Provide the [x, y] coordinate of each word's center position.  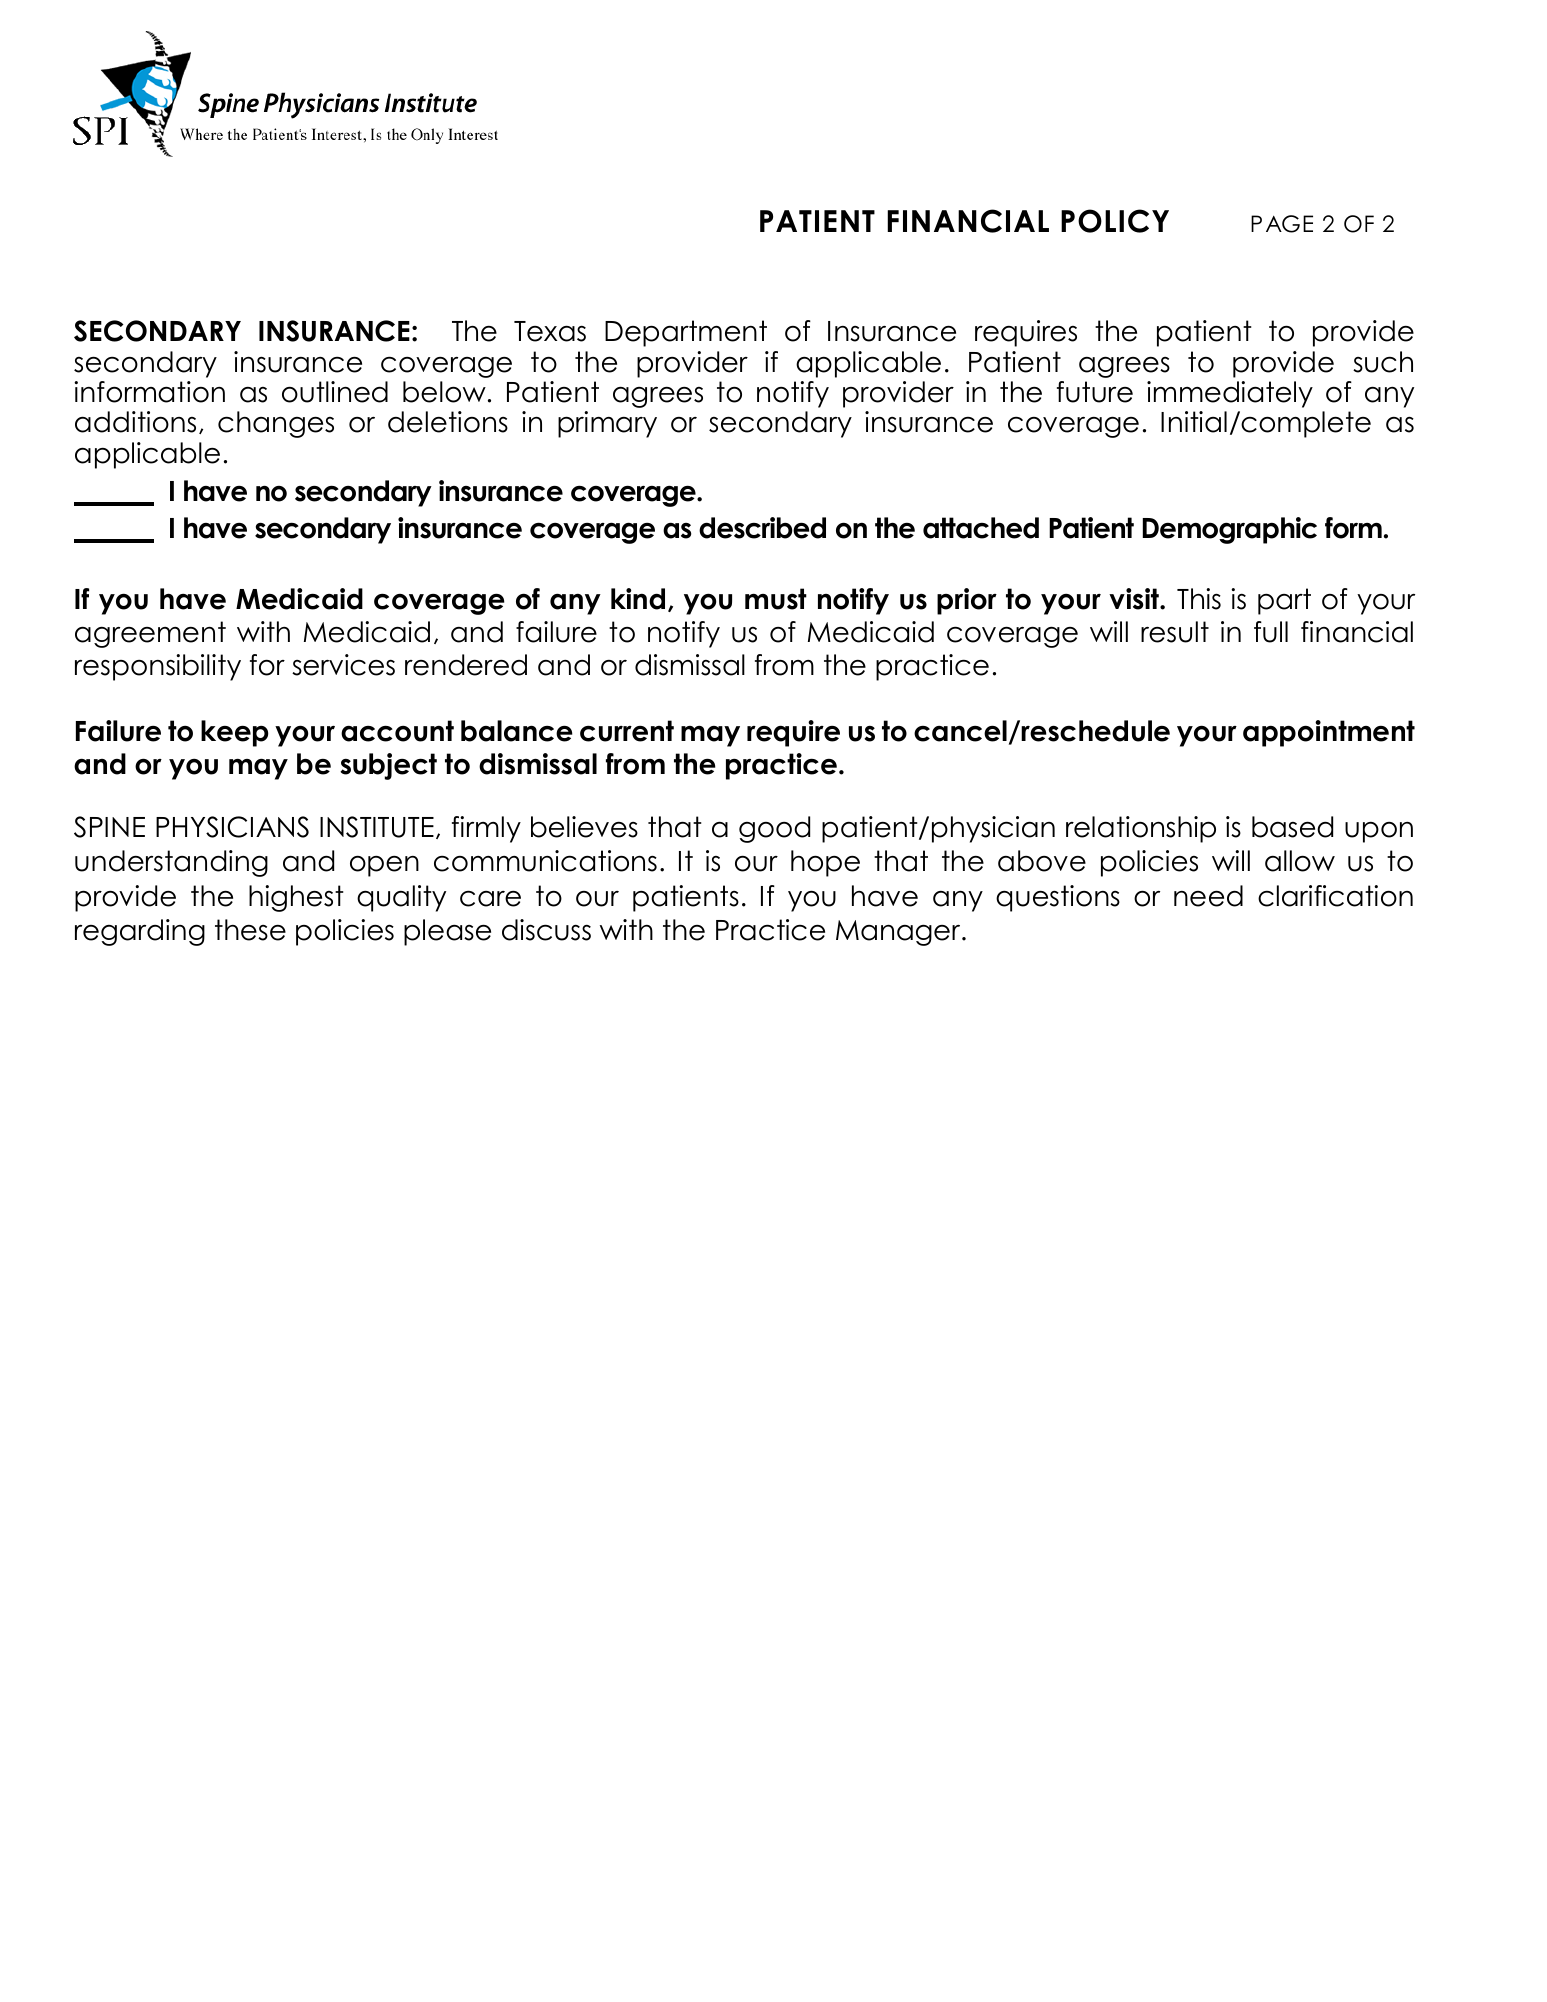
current [627, 731]
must [776, 599]
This [1199, 599]
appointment [1329, 733]
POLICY [1115, 221]
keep [235, 733]
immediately [1230, 394]
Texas [550, 331]
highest [296, 898]
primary [607, 424]
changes [276, 424]
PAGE [1282, 224]
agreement [150, 634]
